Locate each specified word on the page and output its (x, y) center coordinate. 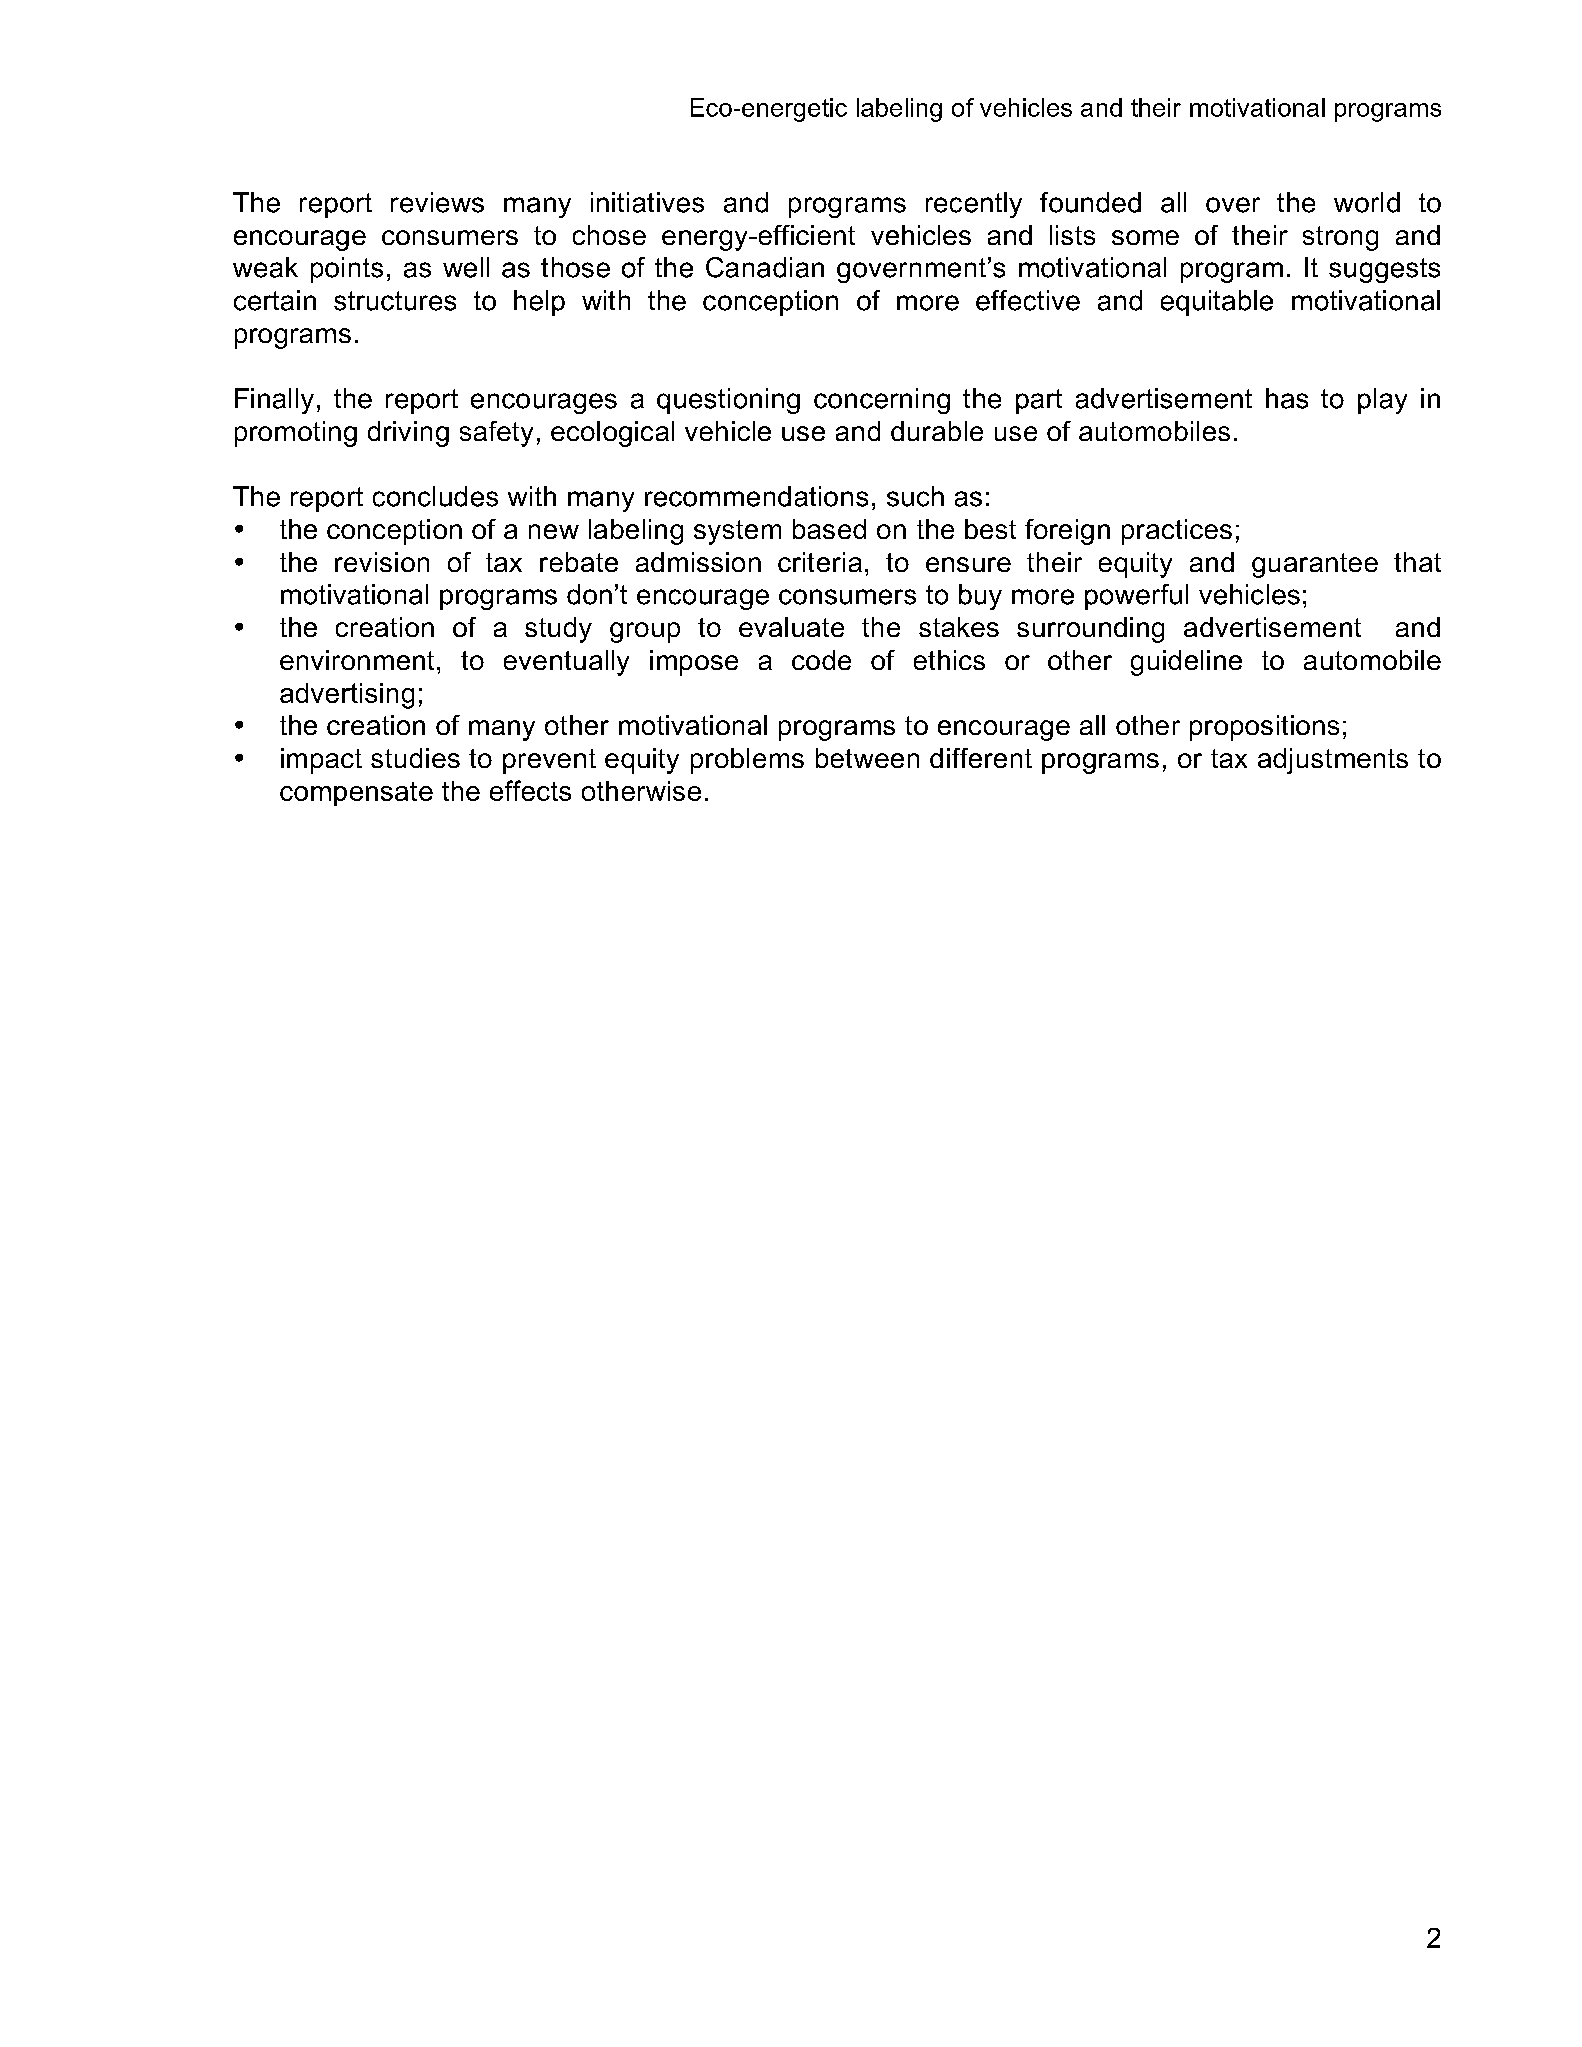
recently (974, 205)
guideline (1186, 663)
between (867, 758)
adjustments (1333, 761)
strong (1340, 238)
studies (415, 758)
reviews (437, 202)
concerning (882, 401)
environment (357, 660)
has (1287, 398)
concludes (435, 496)
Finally (274, 401)
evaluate (791, 627)
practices (1177, 532)
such (915, 496)
